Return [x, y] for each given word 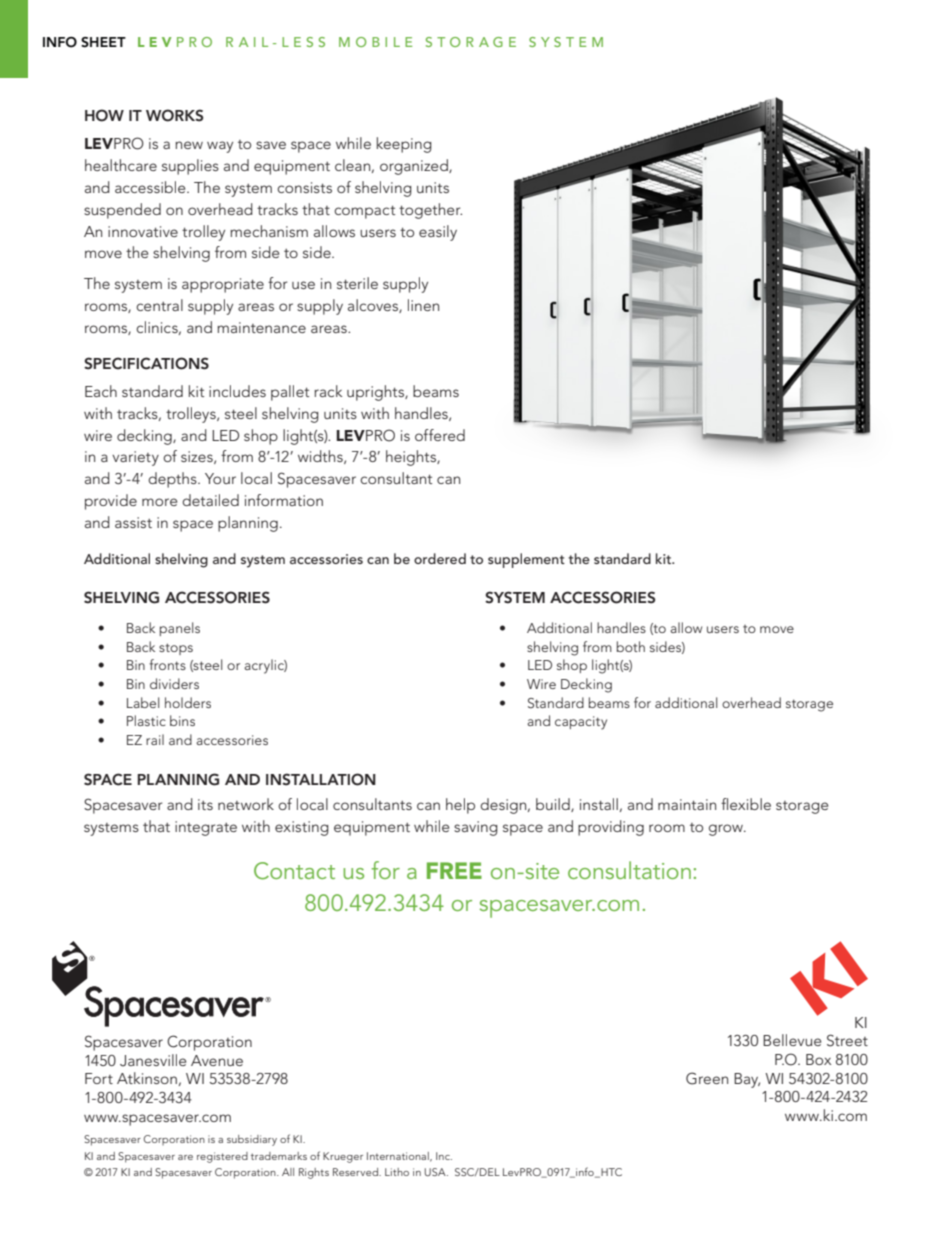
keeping [404, 145]
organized [415, 167]
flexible [746, 804]
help [460, 806]
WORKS [174, 115]
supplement [526, 560]
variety [135, 458]
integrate [206, 828]
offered [440, 435]
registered [222, 1157]
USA [436, 1172]
